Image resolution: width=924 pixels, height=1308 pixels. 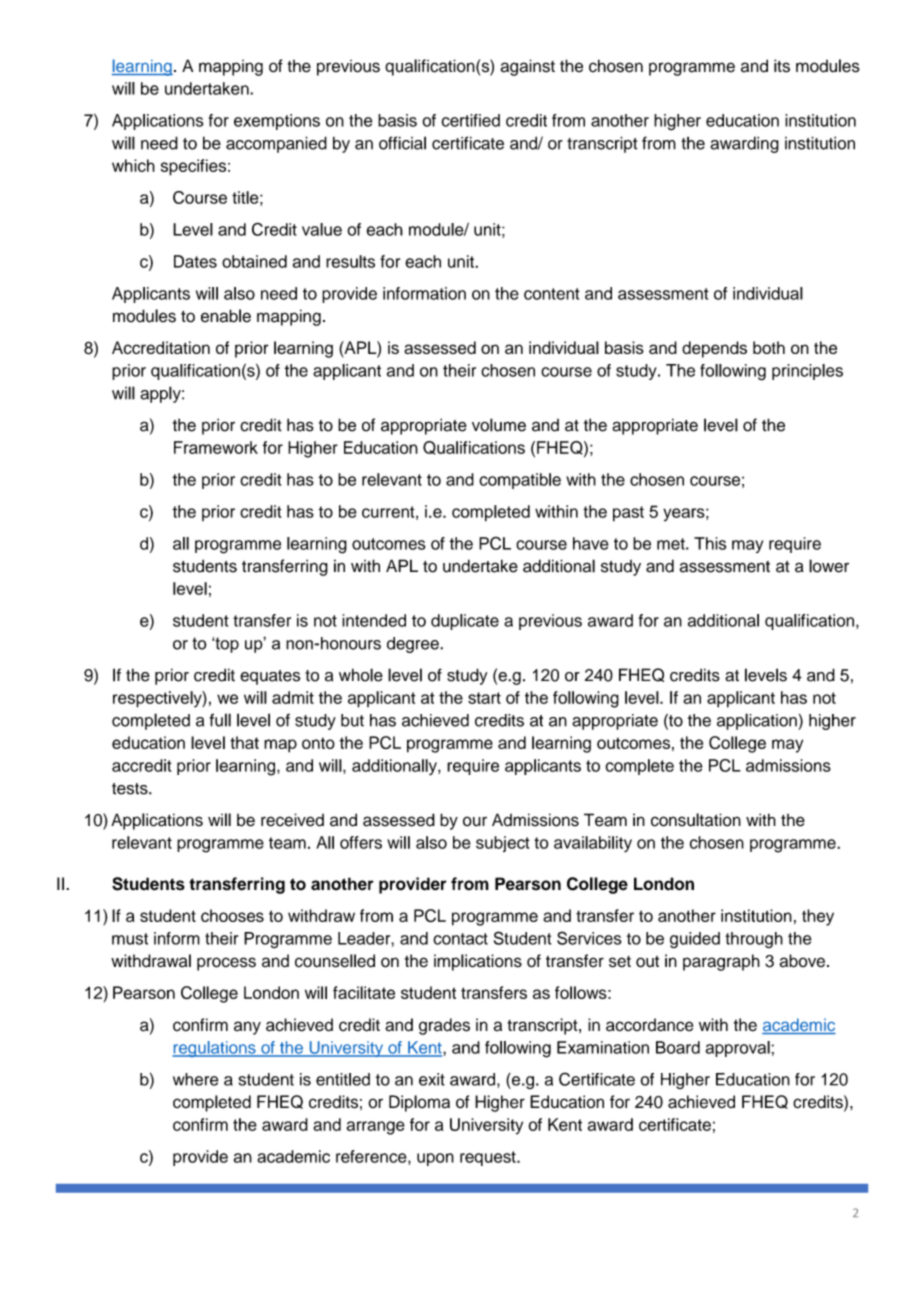 What do you see at coordinates (196, 1079) in the image?
I see `where` at bounding box center [196, 1079].
